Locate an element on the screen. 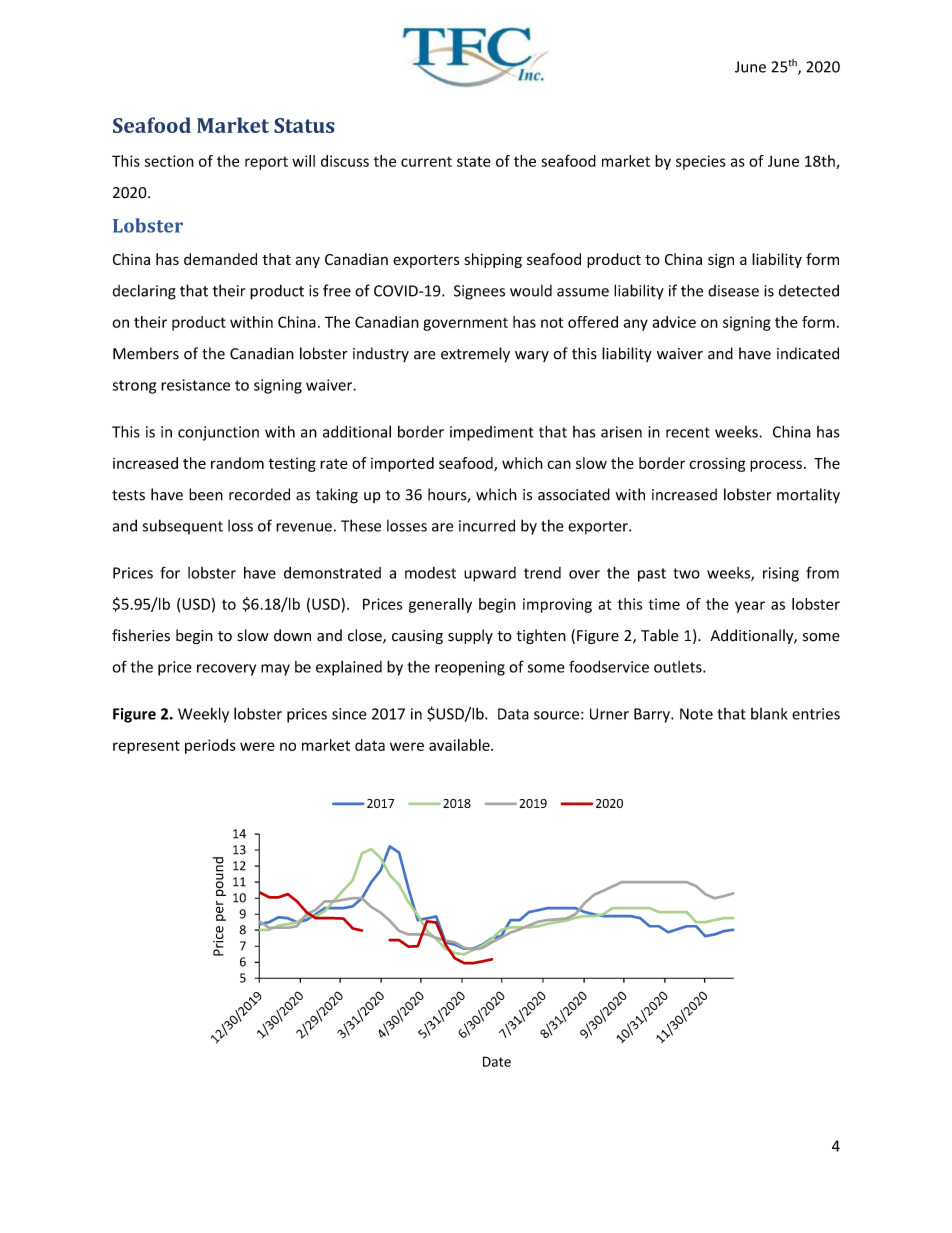  Date is located at coordinates (497, 1061).
